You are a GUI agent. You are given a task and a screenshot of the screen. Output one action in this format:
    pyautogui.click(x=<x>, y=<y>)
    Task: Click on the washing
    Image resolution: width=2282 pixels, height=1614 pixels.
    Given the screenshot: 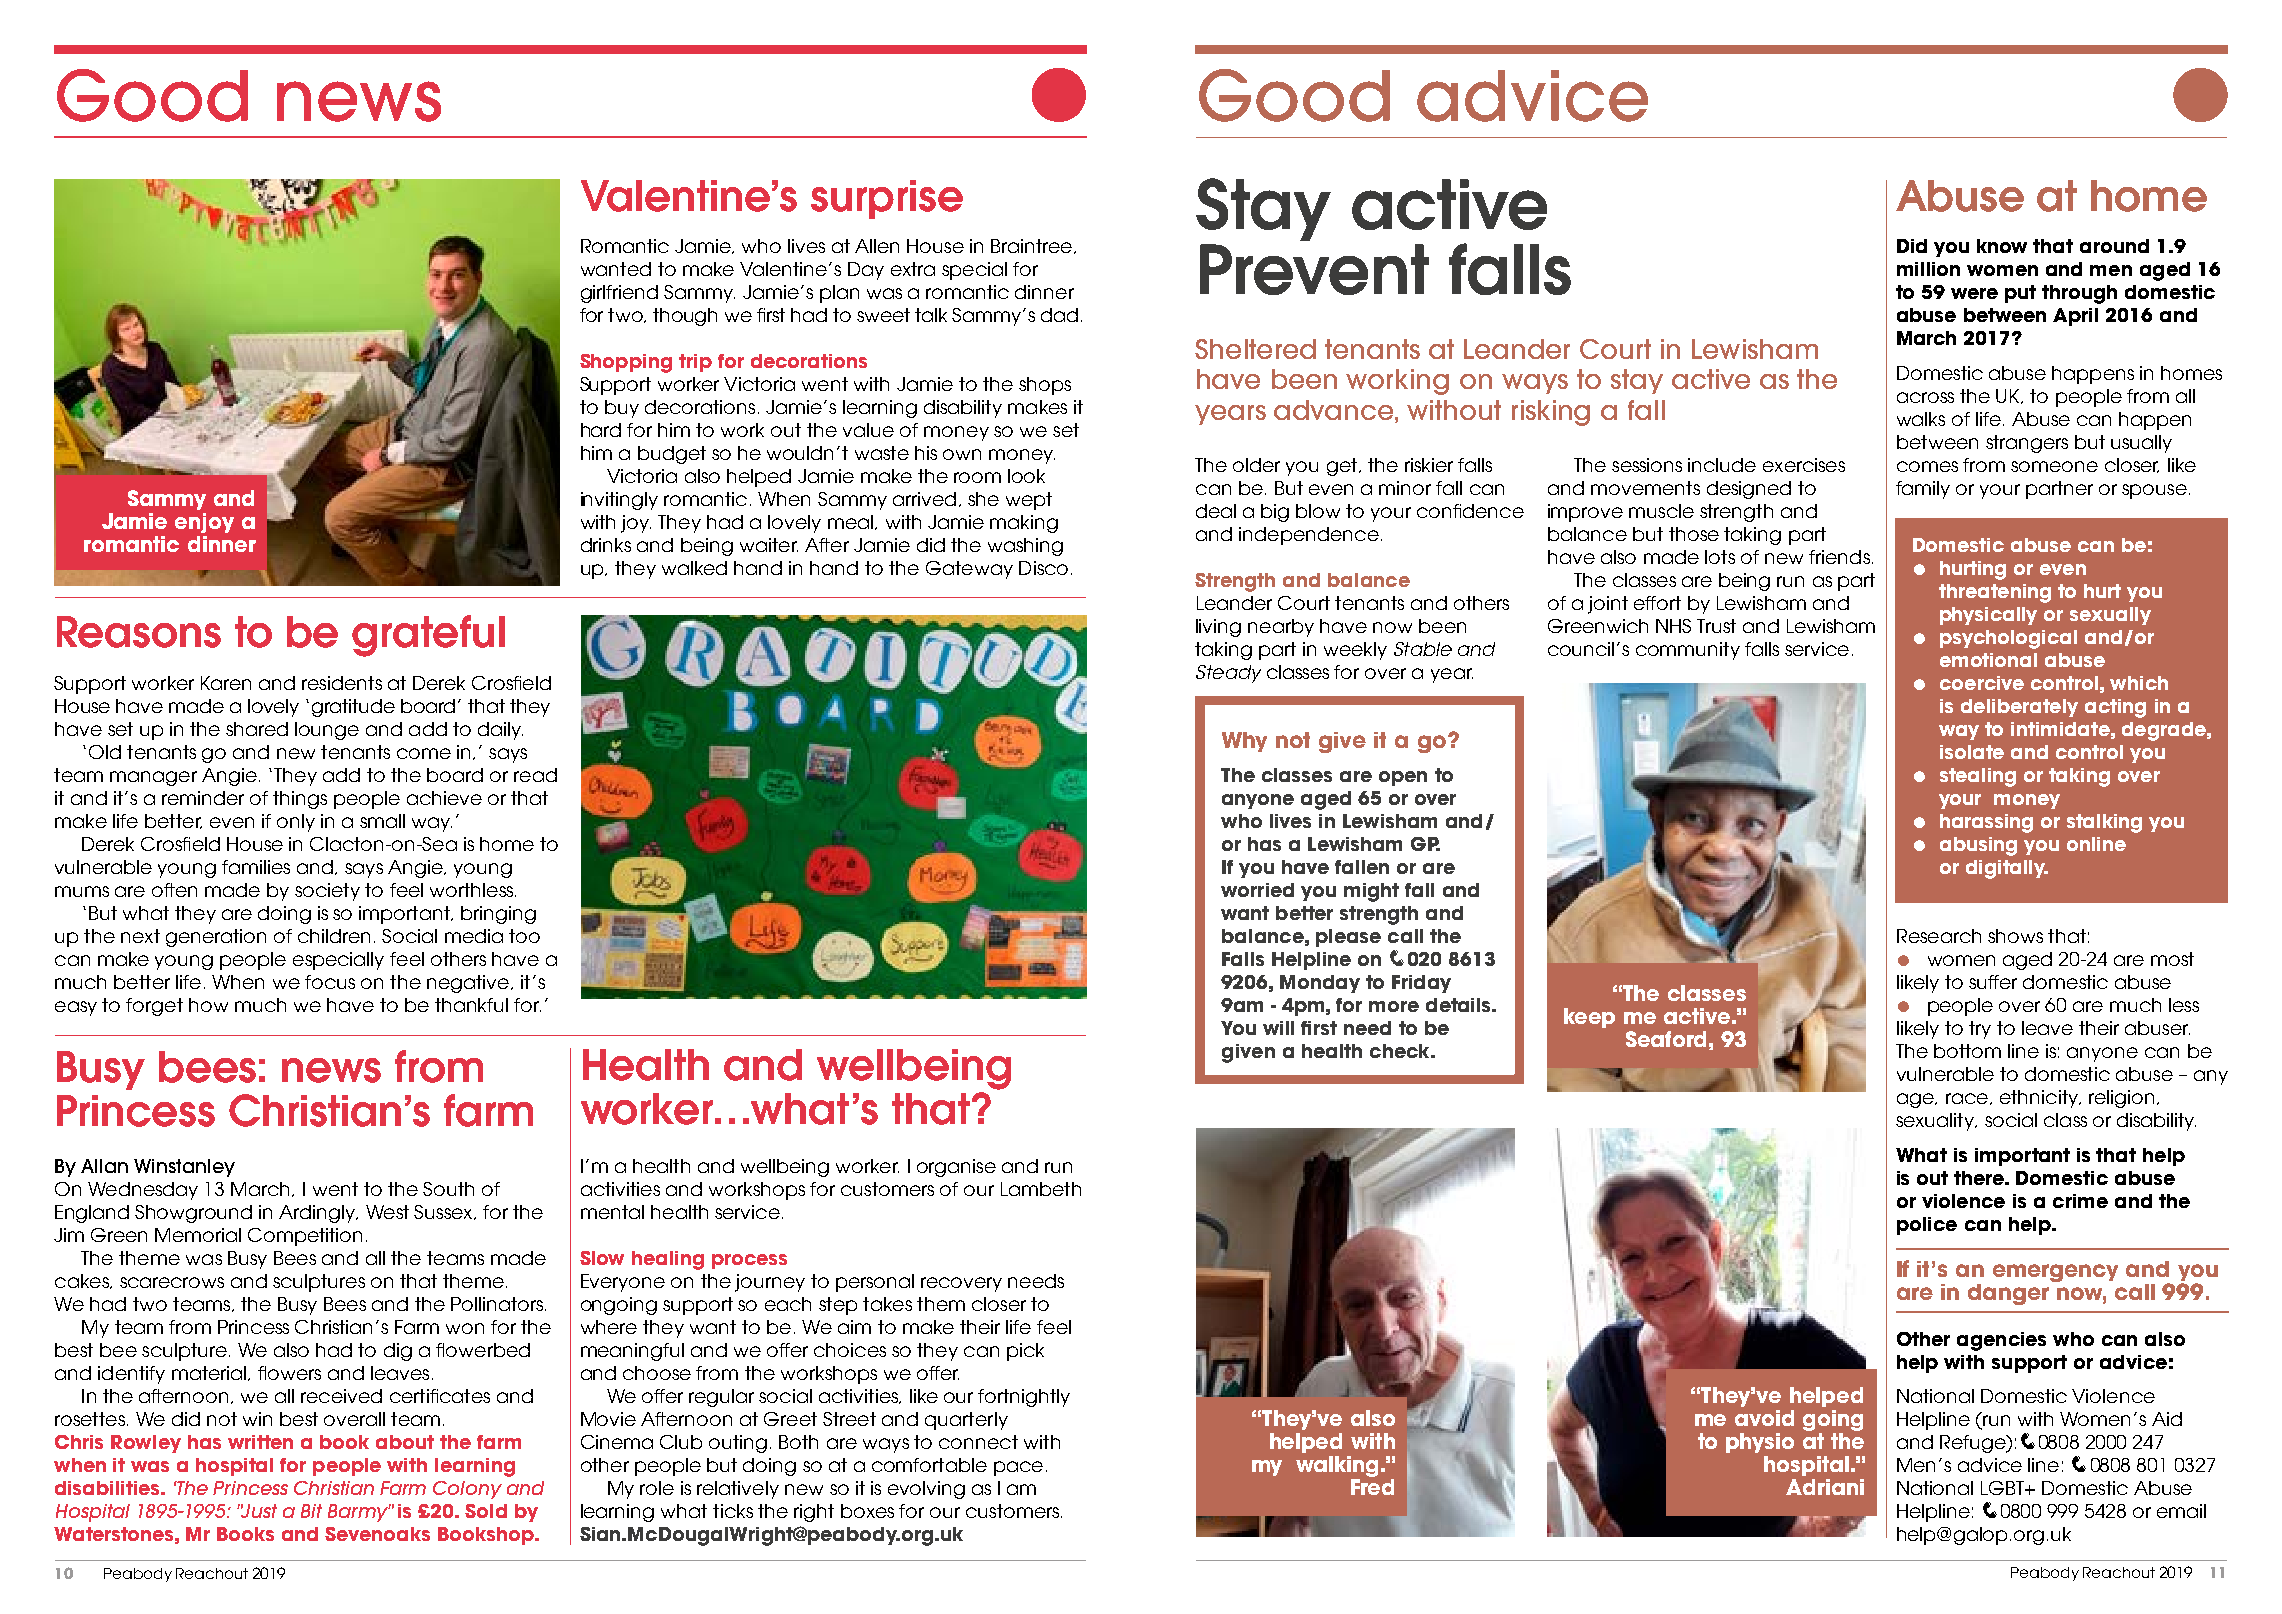 What is the action you would take?
    pyautogui.click(x=1025, y=547)
